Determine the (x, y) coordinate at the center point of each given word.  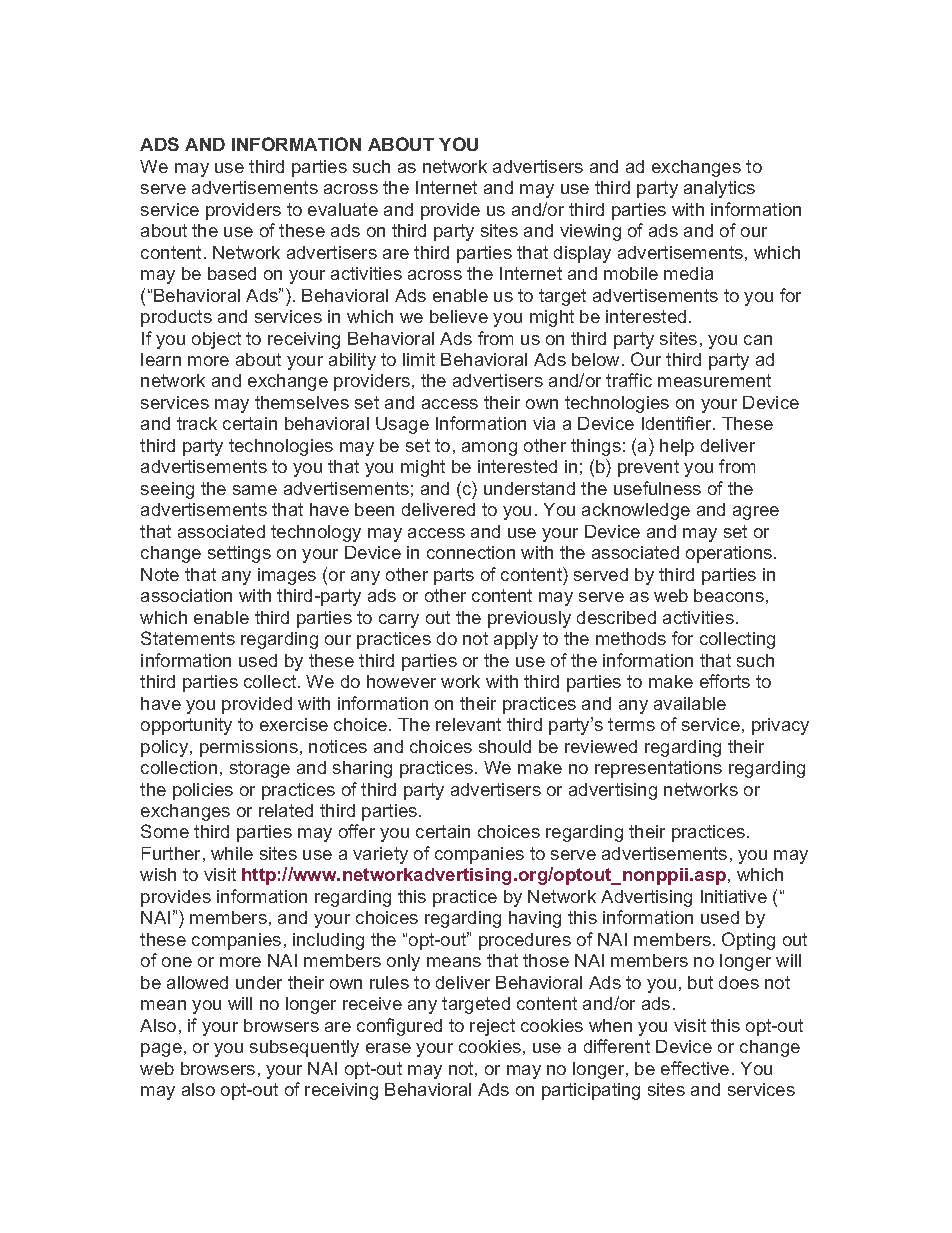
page (161, 1050)
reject (492, 1027)
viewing (590, 232)
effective (695, 1068)
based (232, 273)
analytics (719, 189)
